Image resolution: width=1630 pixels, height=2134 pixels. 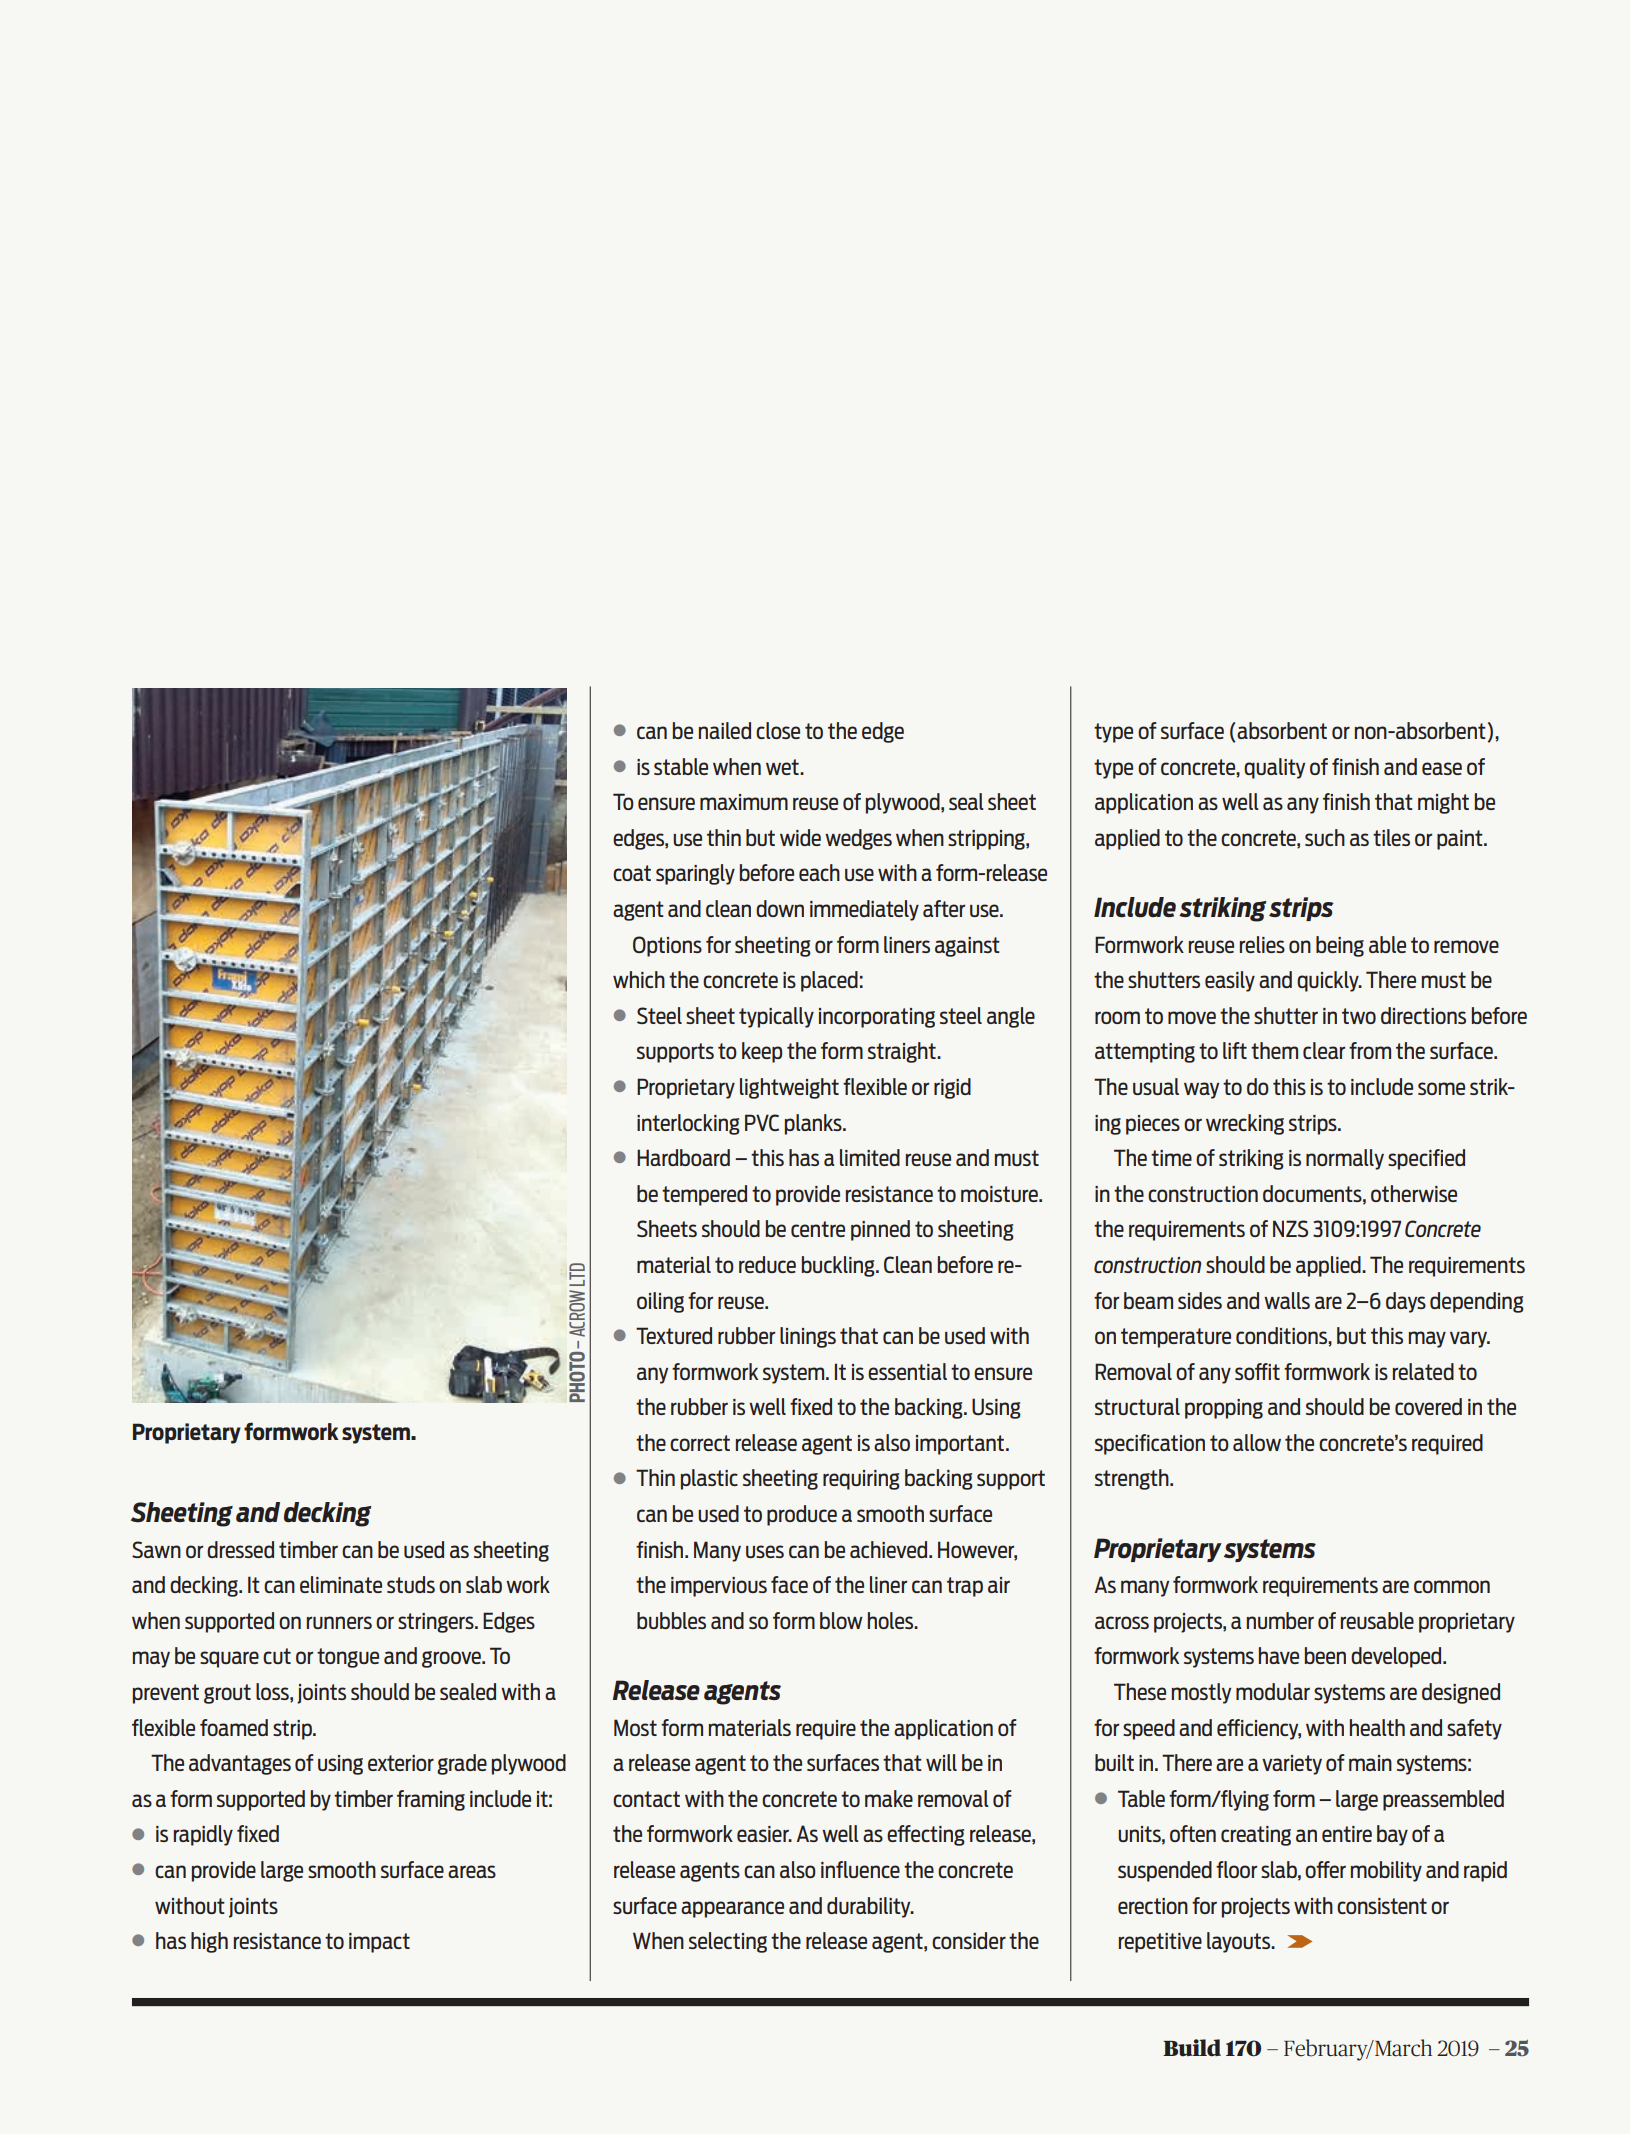 What do you see at coordinates (379, 1943) in the screenshot?
I see `impact` at bounding box center [379, 1943].
